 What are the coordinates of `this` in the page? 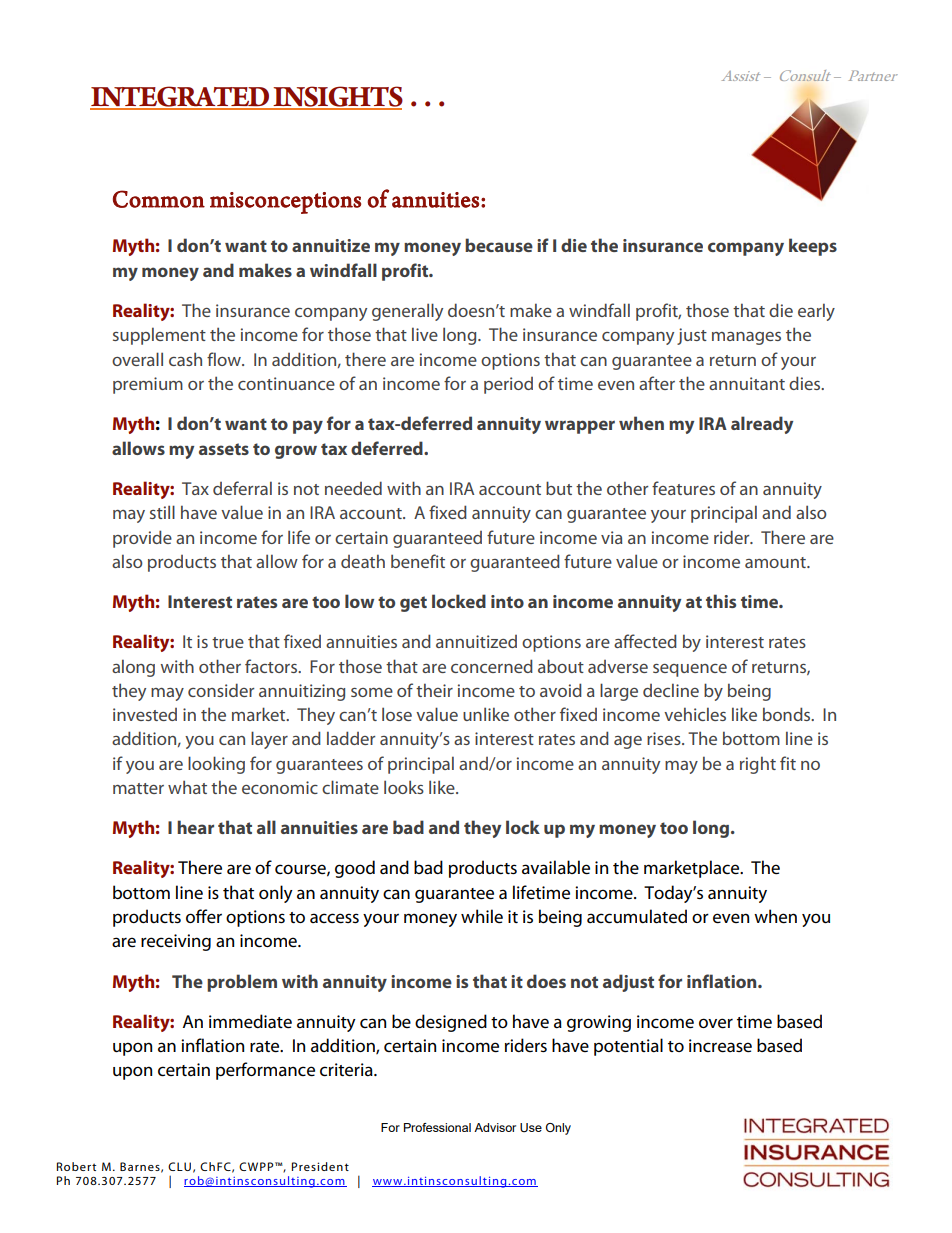 It's located at (721, 601).
